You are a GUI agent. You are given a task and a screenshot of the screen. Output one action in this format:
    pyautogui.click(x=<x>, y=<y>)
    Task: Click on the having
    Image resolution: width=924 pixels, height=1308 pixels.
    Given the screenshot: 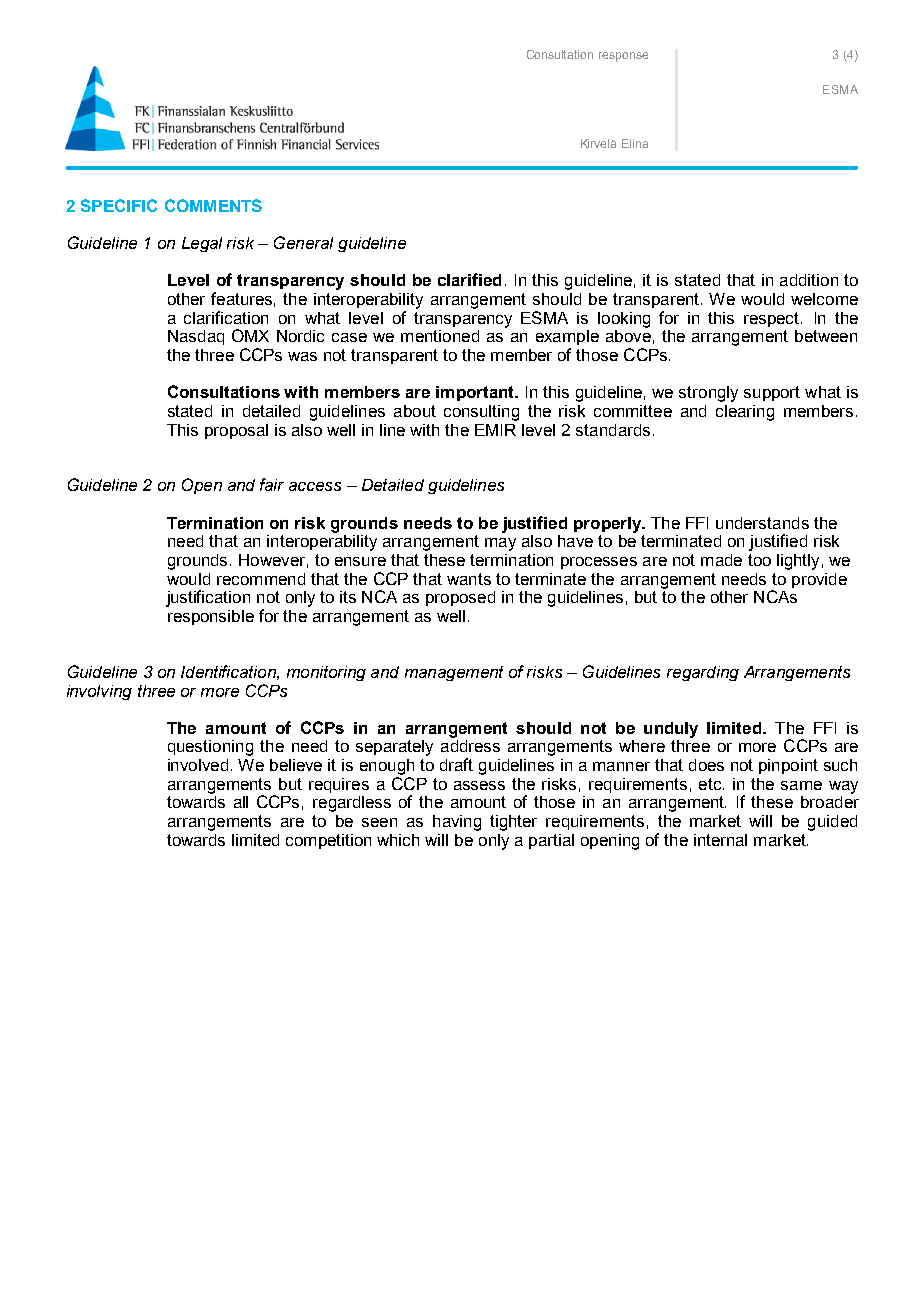 What is the action you would take?
    pyautogui.click(x=457, y=823)
